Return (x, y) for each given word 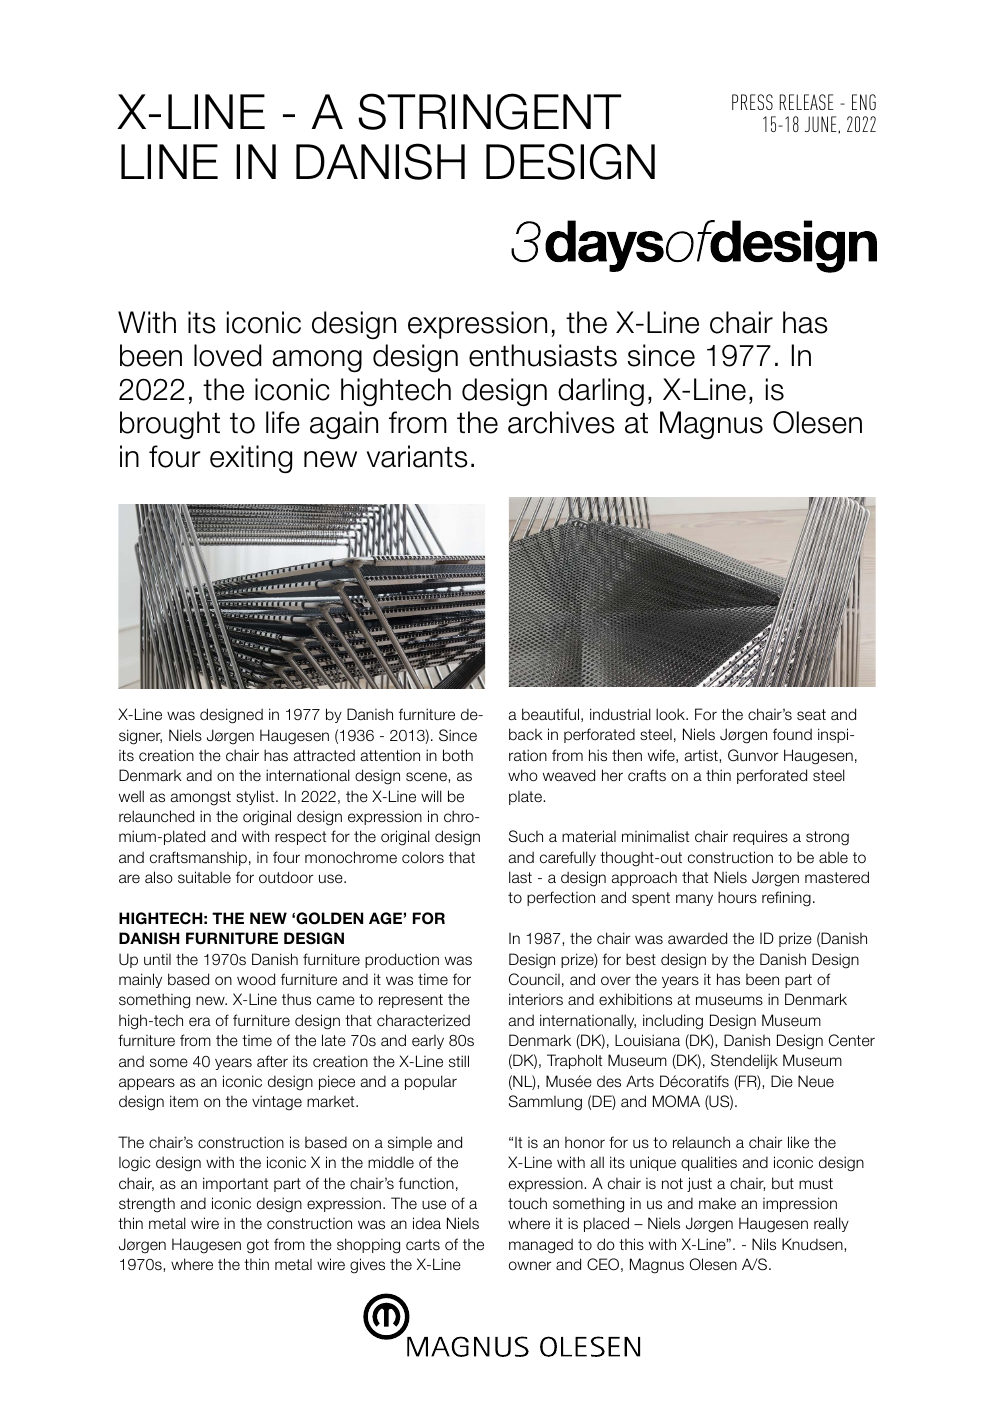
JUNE (822, 124)
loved (228, 355)
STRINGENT (489, 111)
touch (527, 1203)
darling (601, 392)
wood (256, 979)
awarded (697, 938)
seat (811, 714)
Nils (764, 1244)
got (258, 1246)
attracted (324, 755)
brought (170, 425)
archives (561, 422)
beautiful (550, 714)
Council (534, 979)
